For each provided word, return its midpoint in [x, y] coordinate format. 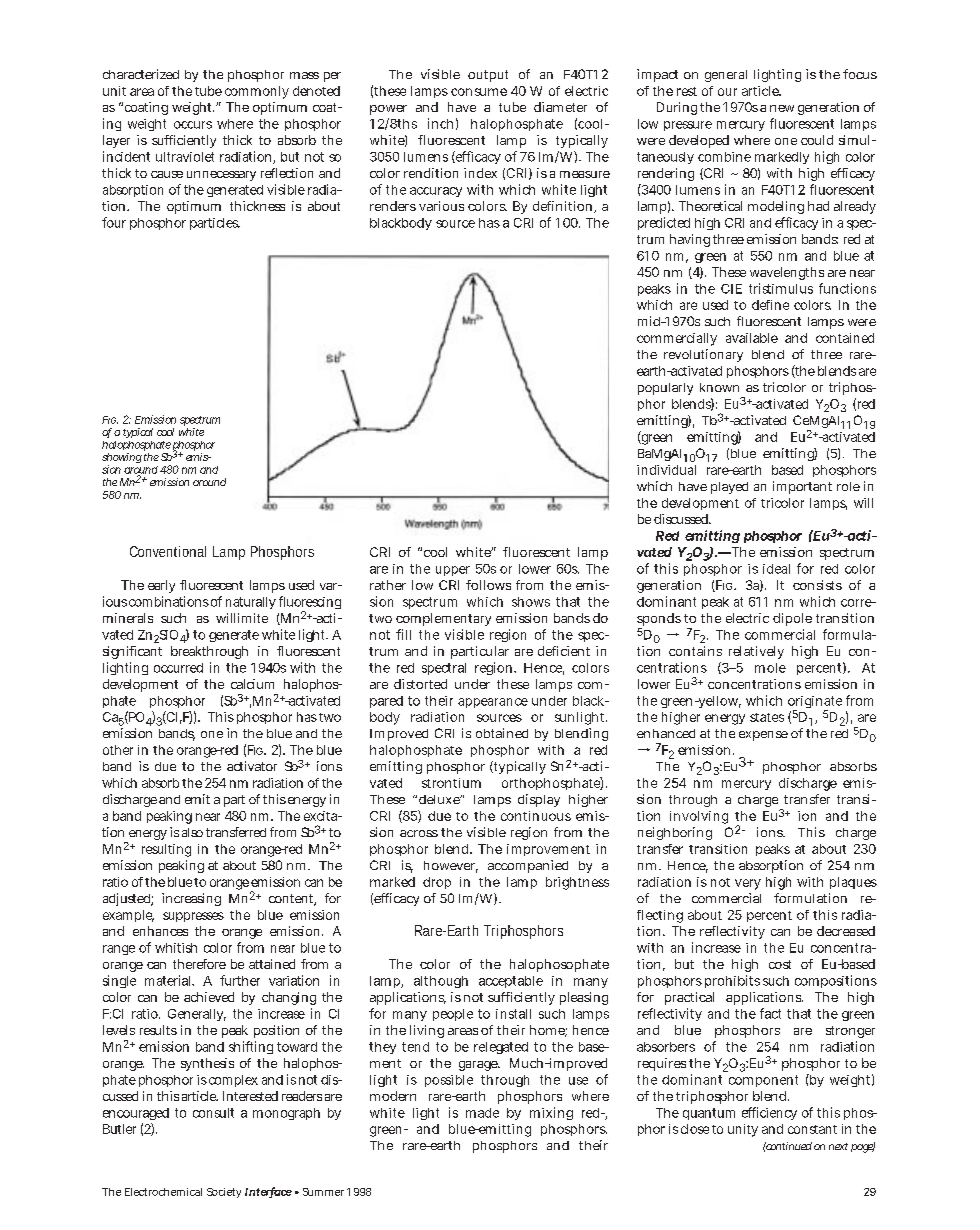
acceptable [511, 982]
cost [780, 964]
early [161, 586]
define [770, 305]
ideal [776, 569]
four [114, 222]
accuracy [436, 192]
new [782, 108]
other [118, 750]
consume [479, 92]
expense [763, 736]
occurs [193, 125]
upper [453, 571]
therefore [199, 964]
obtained [502, 733]
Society [224, 1193]
